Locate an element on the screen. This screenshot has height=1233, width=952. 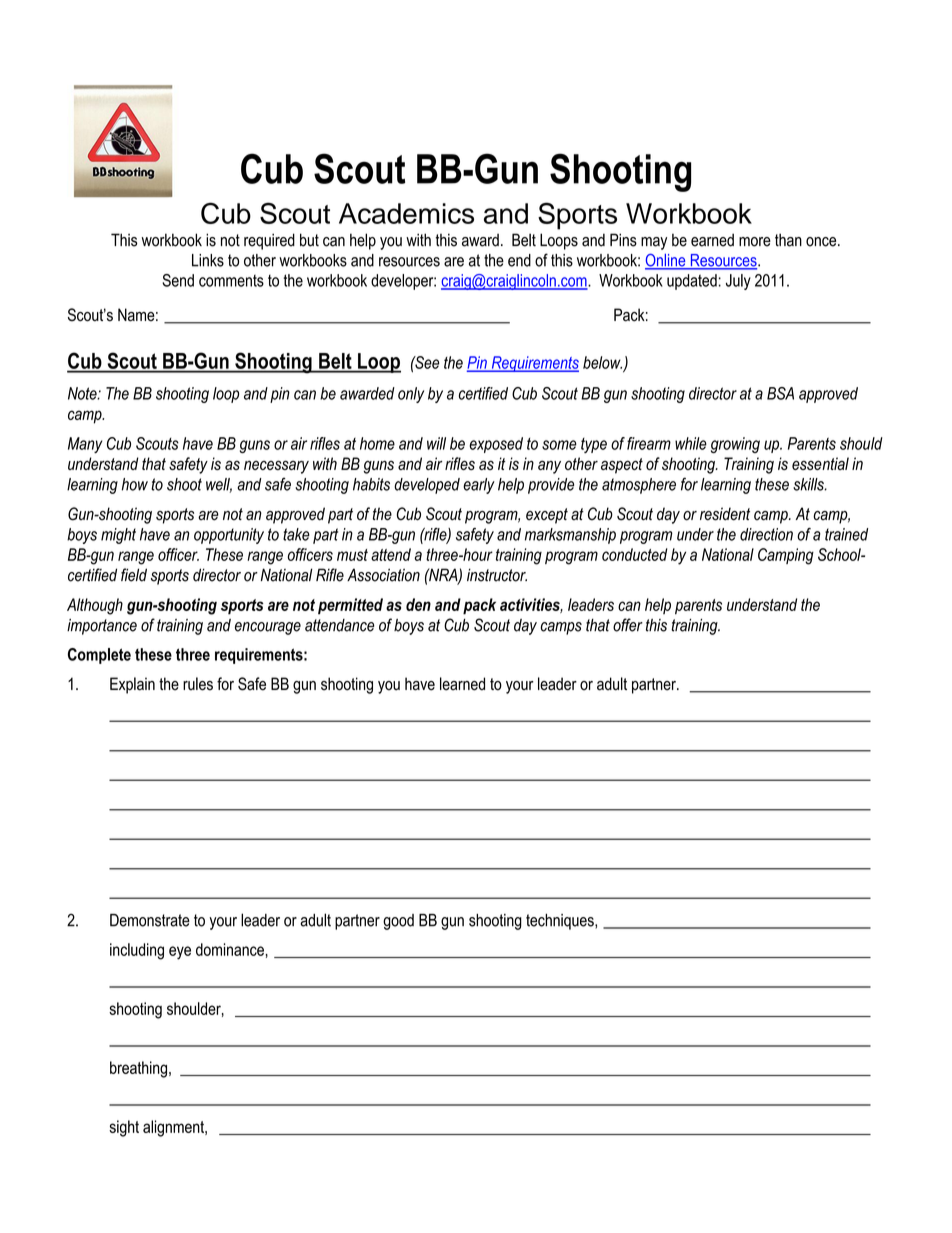
more is located at coordinates (755, 242).
